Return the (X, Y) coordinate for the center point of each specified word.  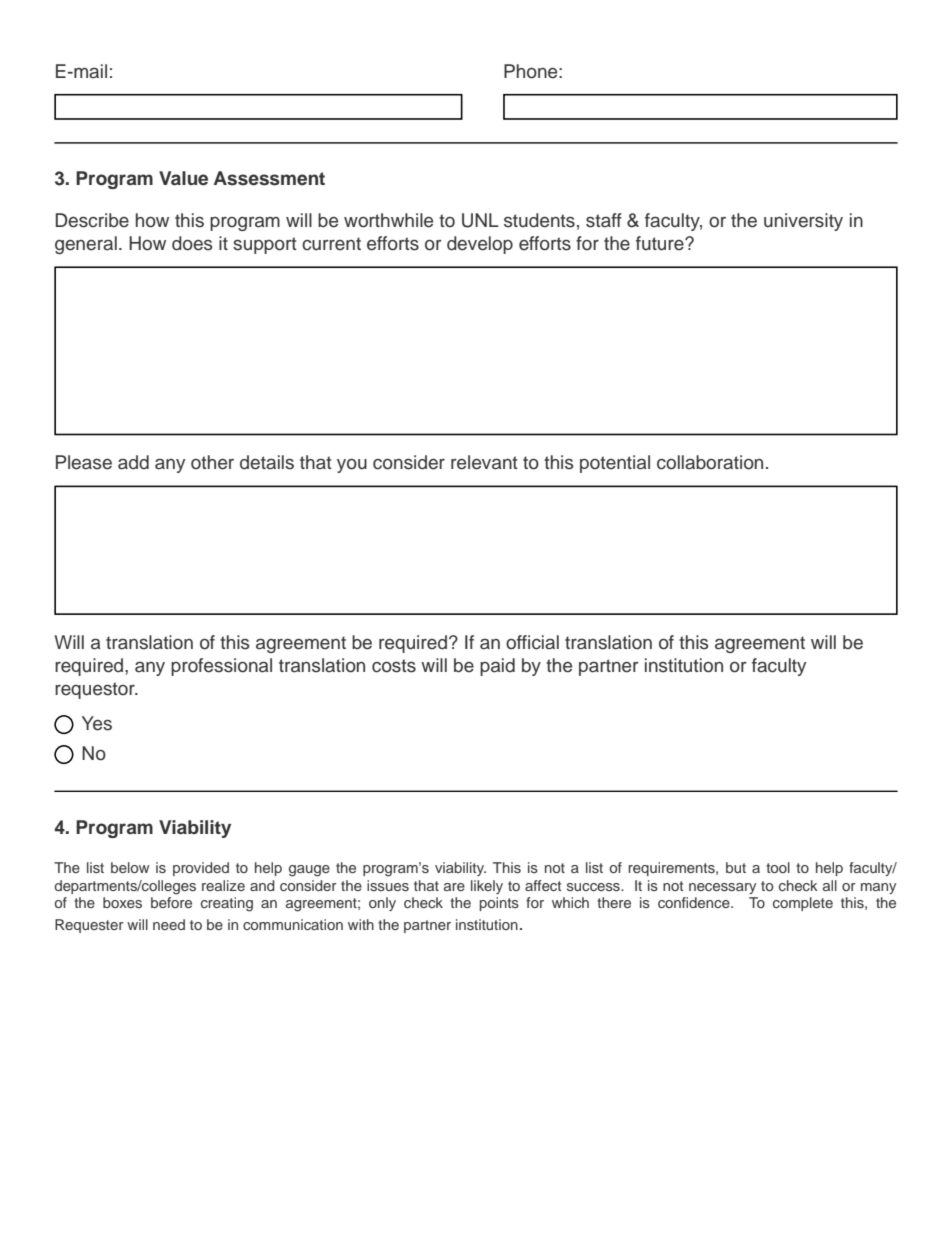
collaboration (710, 462)
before (171, 902)
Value (183, 178)
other (212, 462)
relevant (484, 462)
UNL (480, 220)
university (803, 222)
